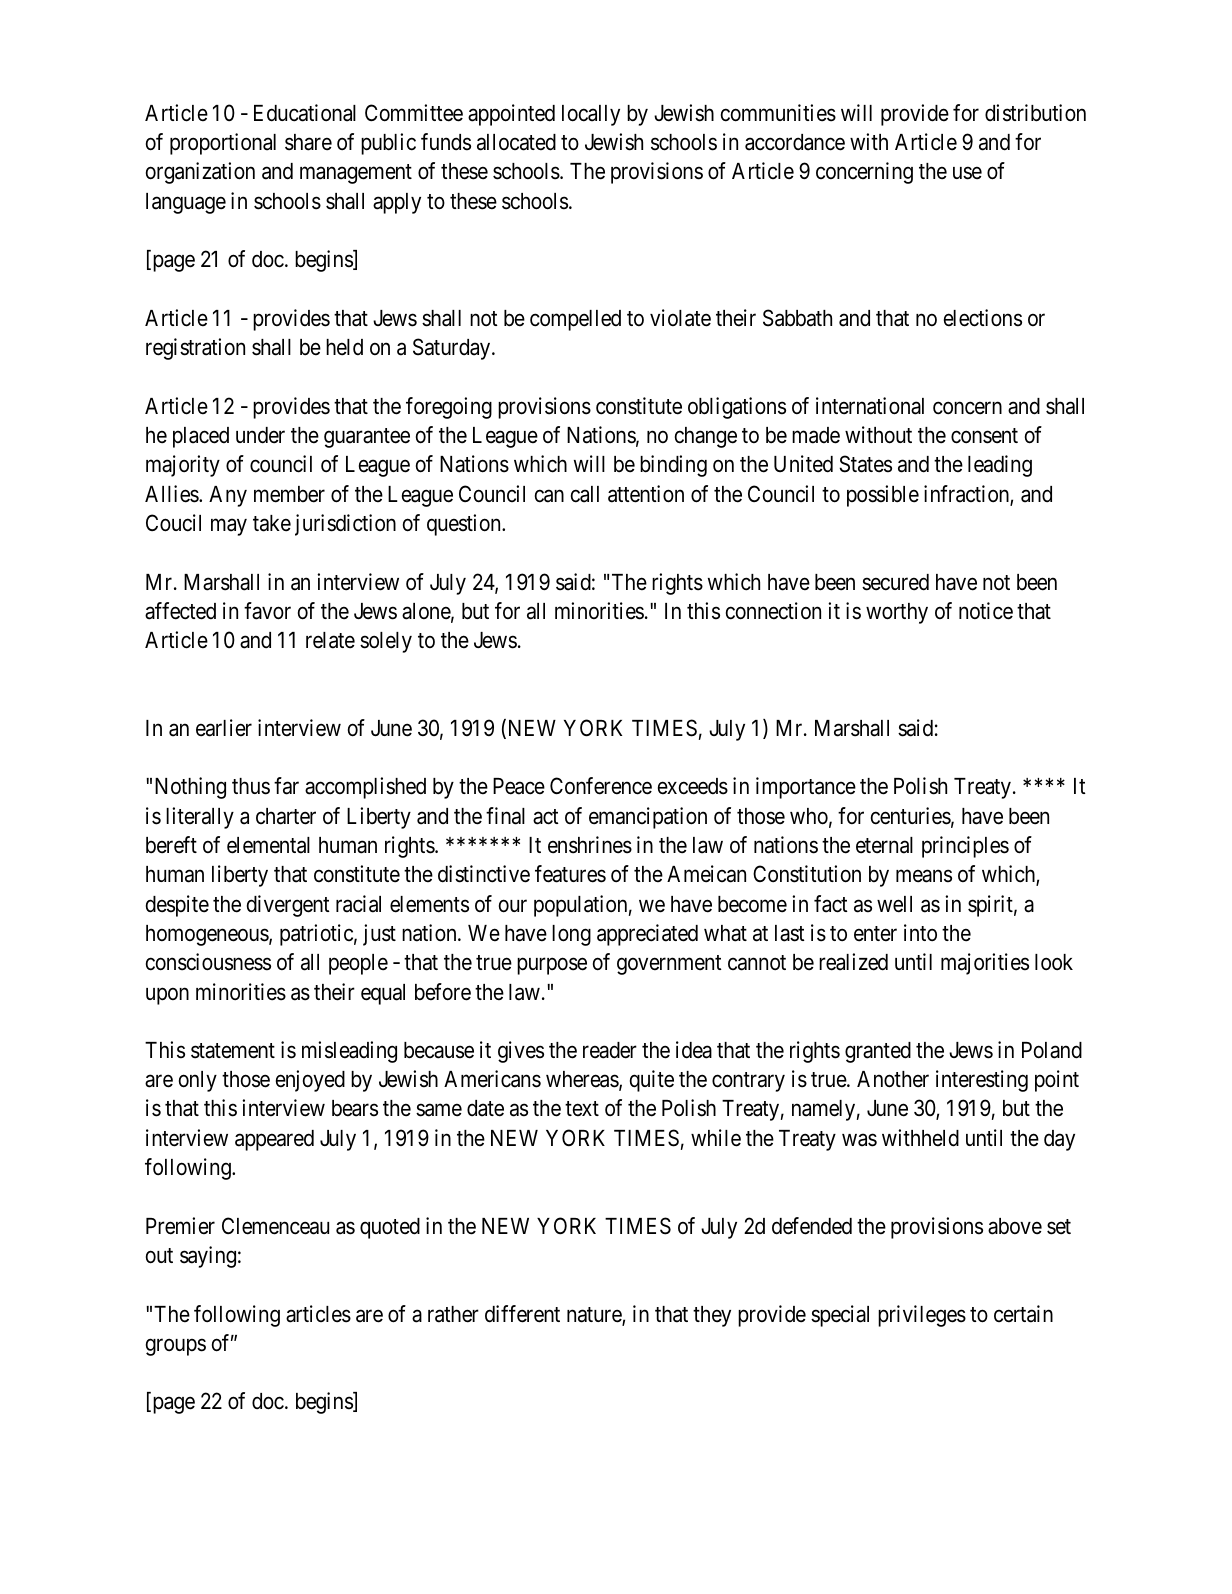 The width and height of the screenshot is (1232, 1594). What do you see at coordinates (595, 1316) in the screenshot?
I see `nature` at bounding box center [595, 1316].
